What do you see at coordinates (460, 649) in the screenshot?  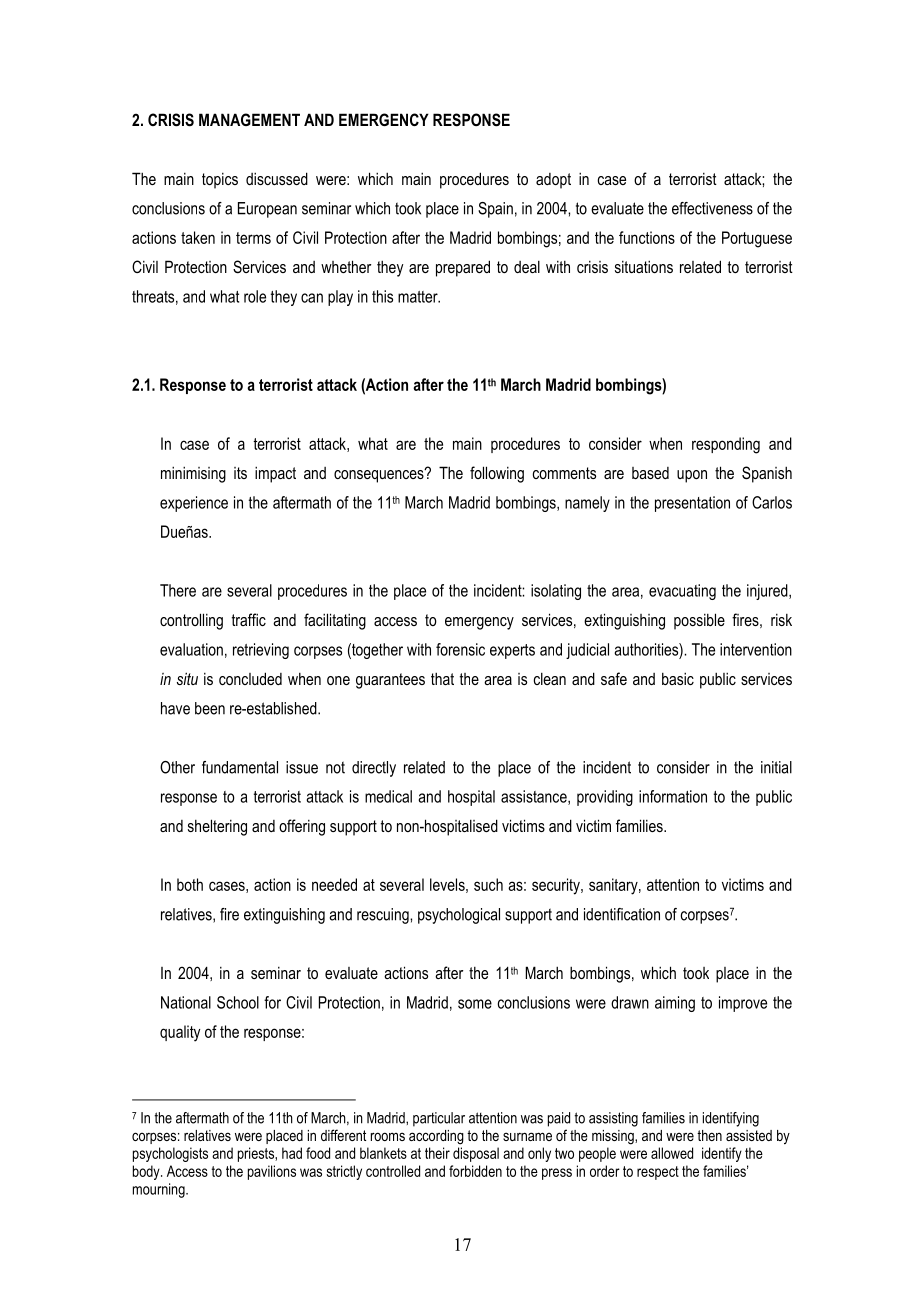 I see `forensic` at bounding box center [460, 649].
